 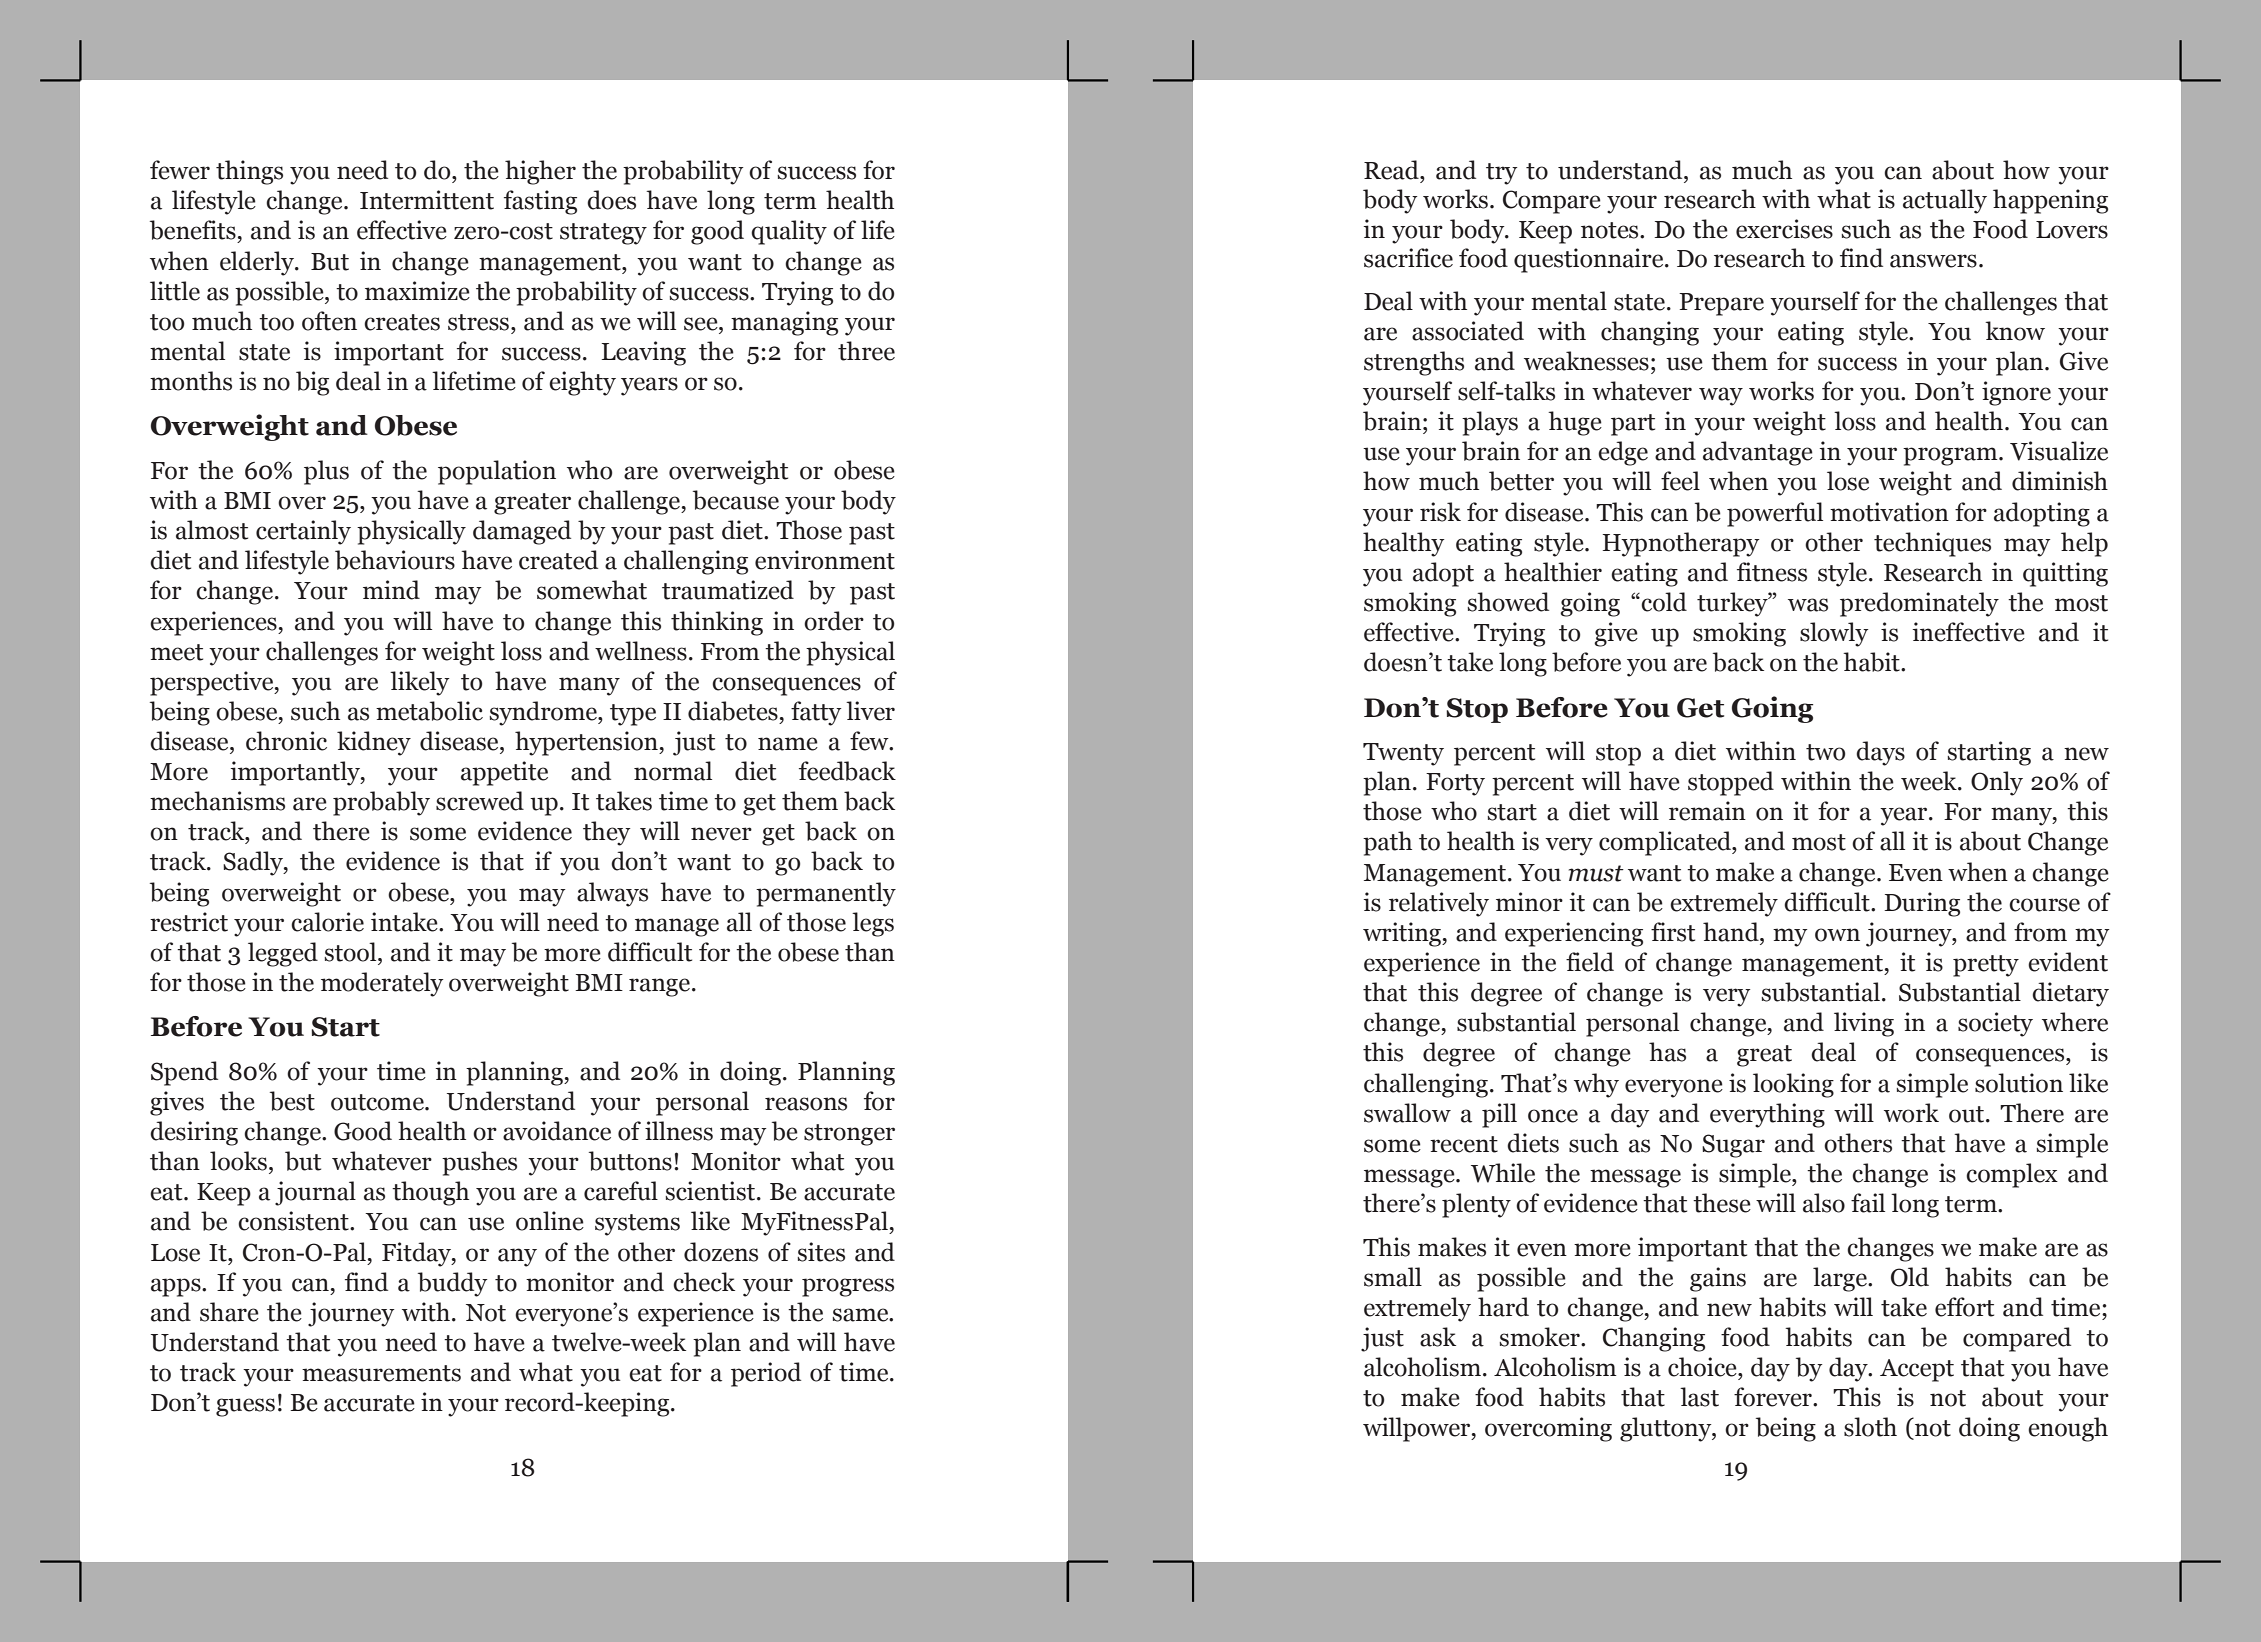 I want to click on risk, so click(x=1440, y=512).
